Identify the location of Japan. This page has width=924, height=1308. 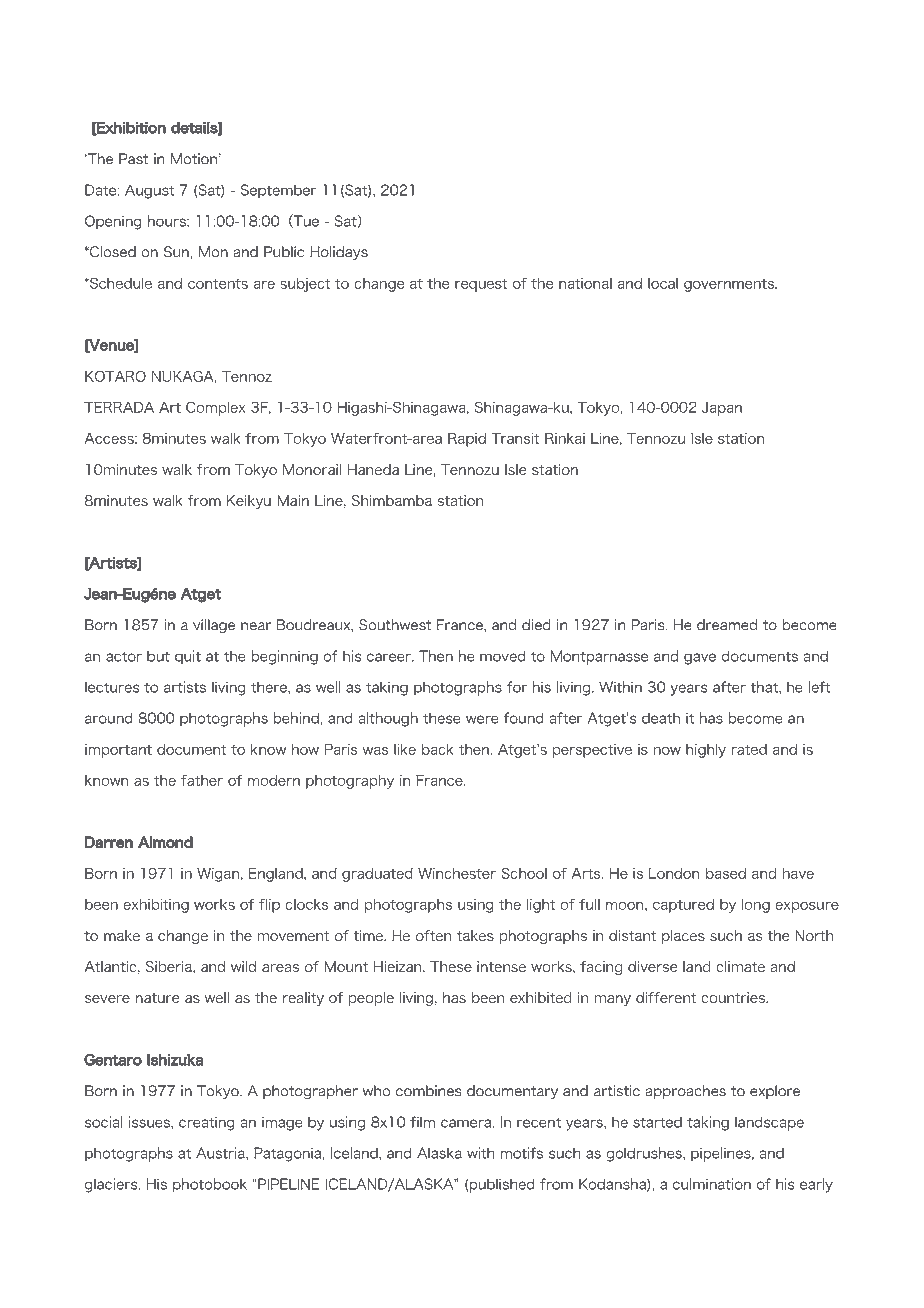
(722, 409).
